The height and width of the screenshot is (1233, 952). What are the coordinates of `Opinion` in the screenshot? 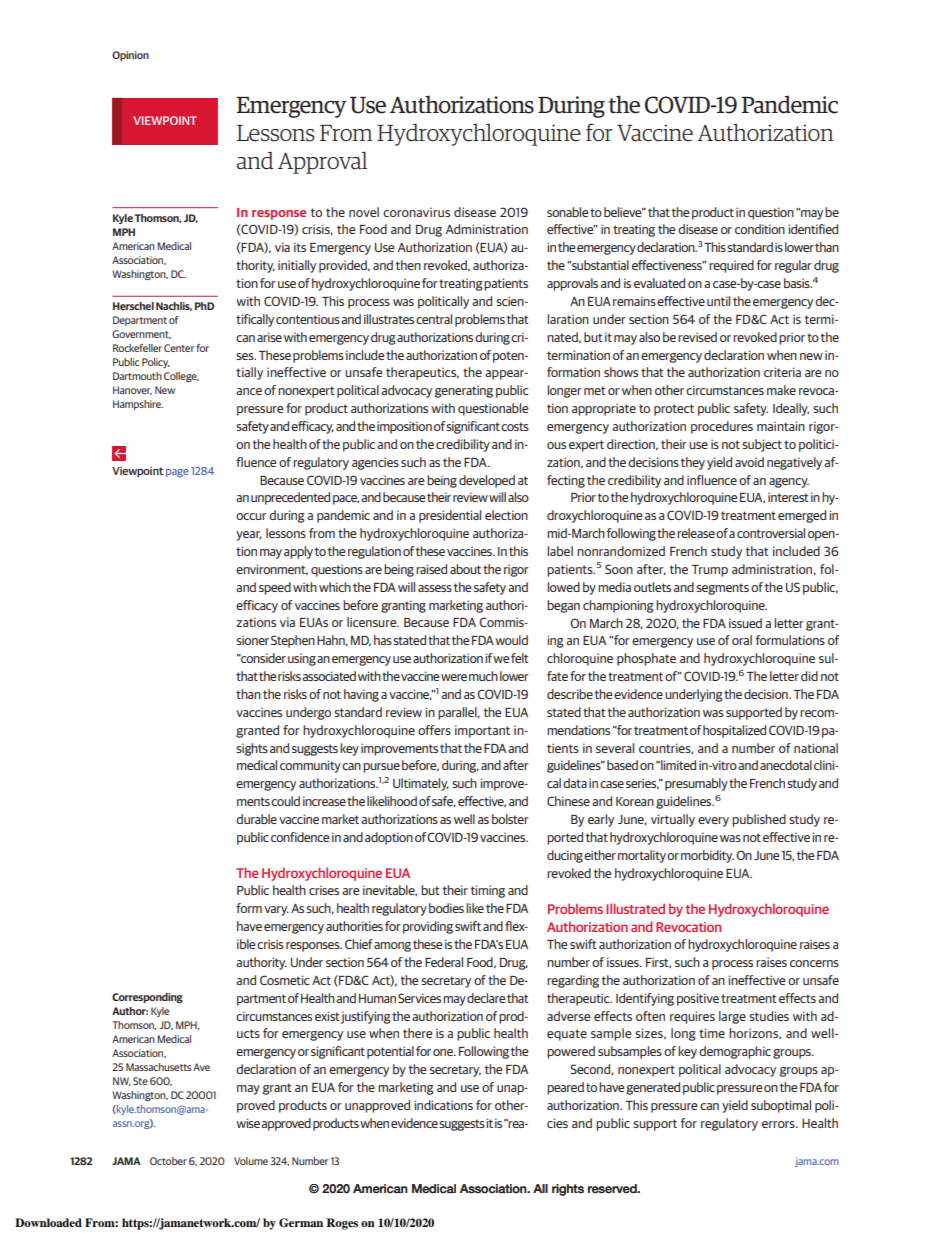 It's located at (130, 56).
